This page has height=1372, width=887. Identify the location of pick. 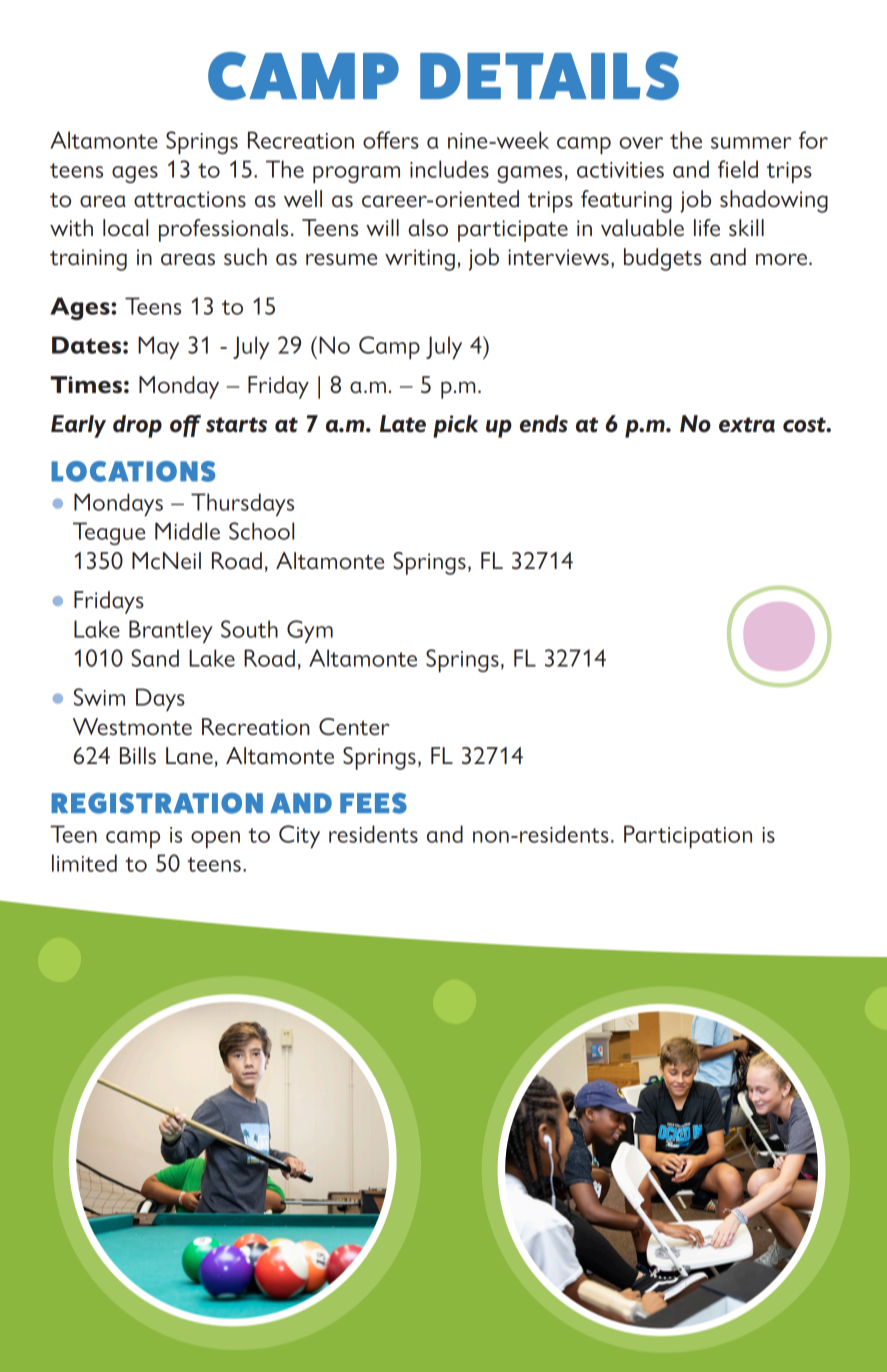
(455, 426).
